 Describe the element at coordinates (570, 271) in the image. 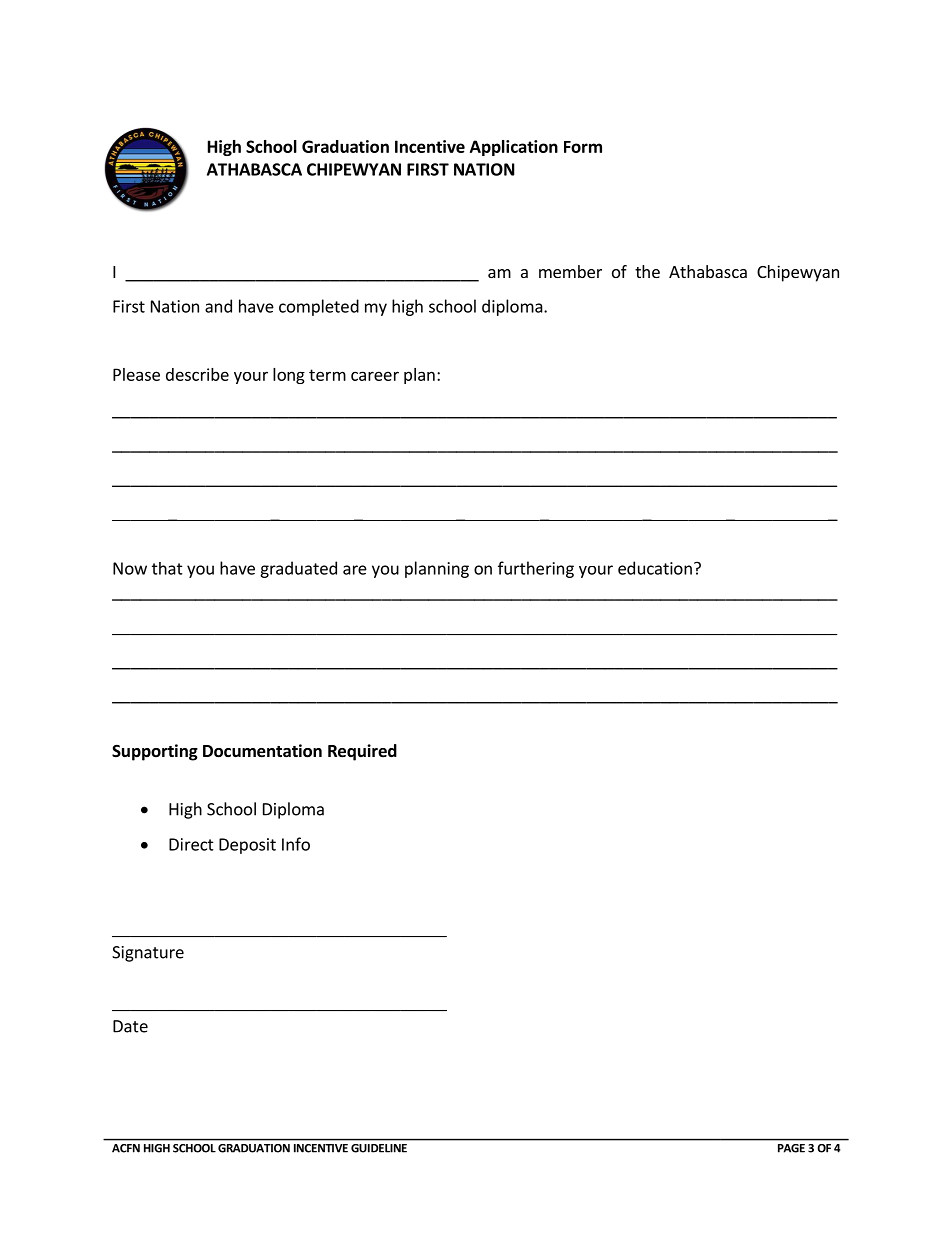

I see `member` at that location.
